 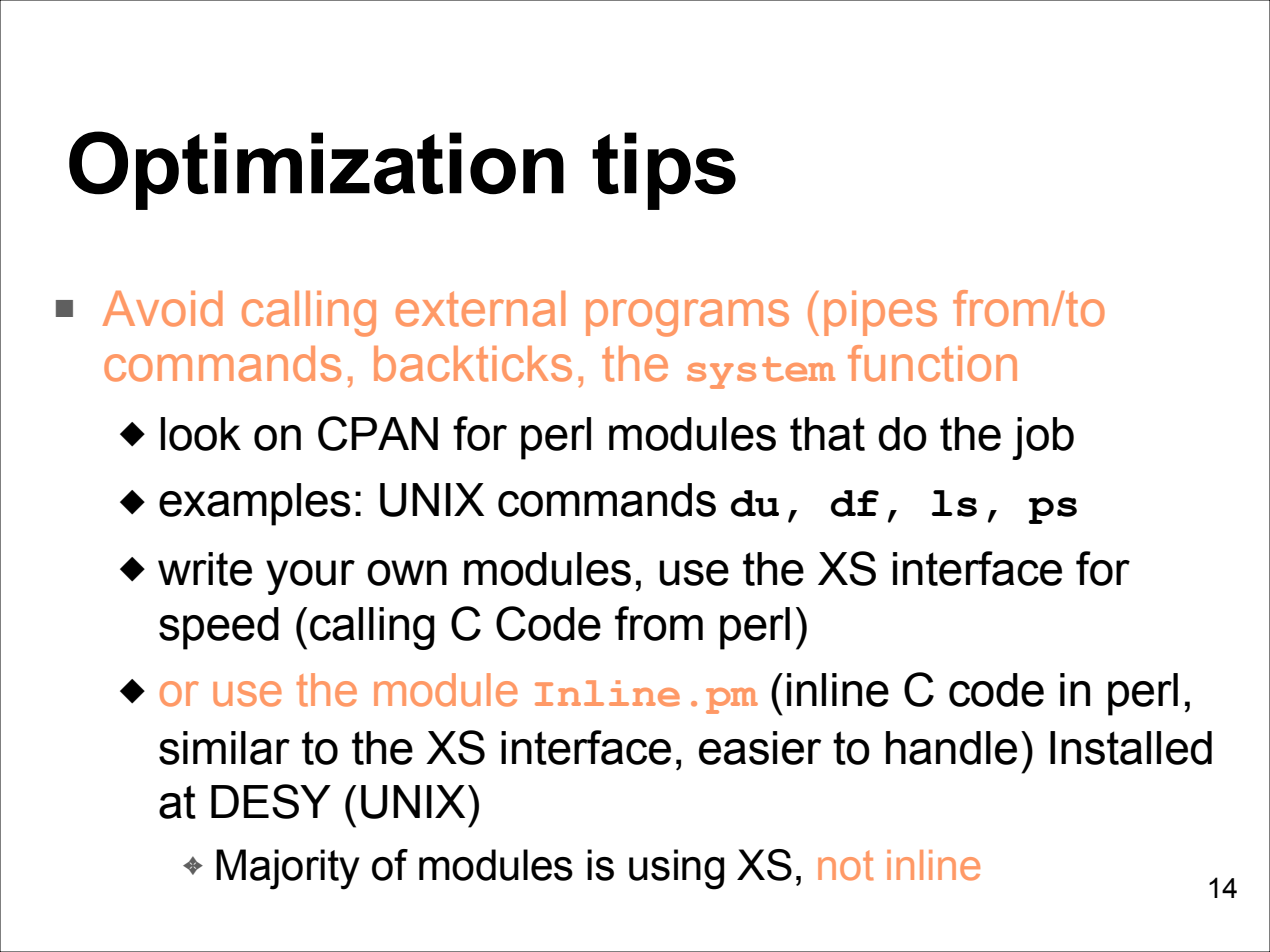 I want to click on job, so click(x=1043, y=438).
